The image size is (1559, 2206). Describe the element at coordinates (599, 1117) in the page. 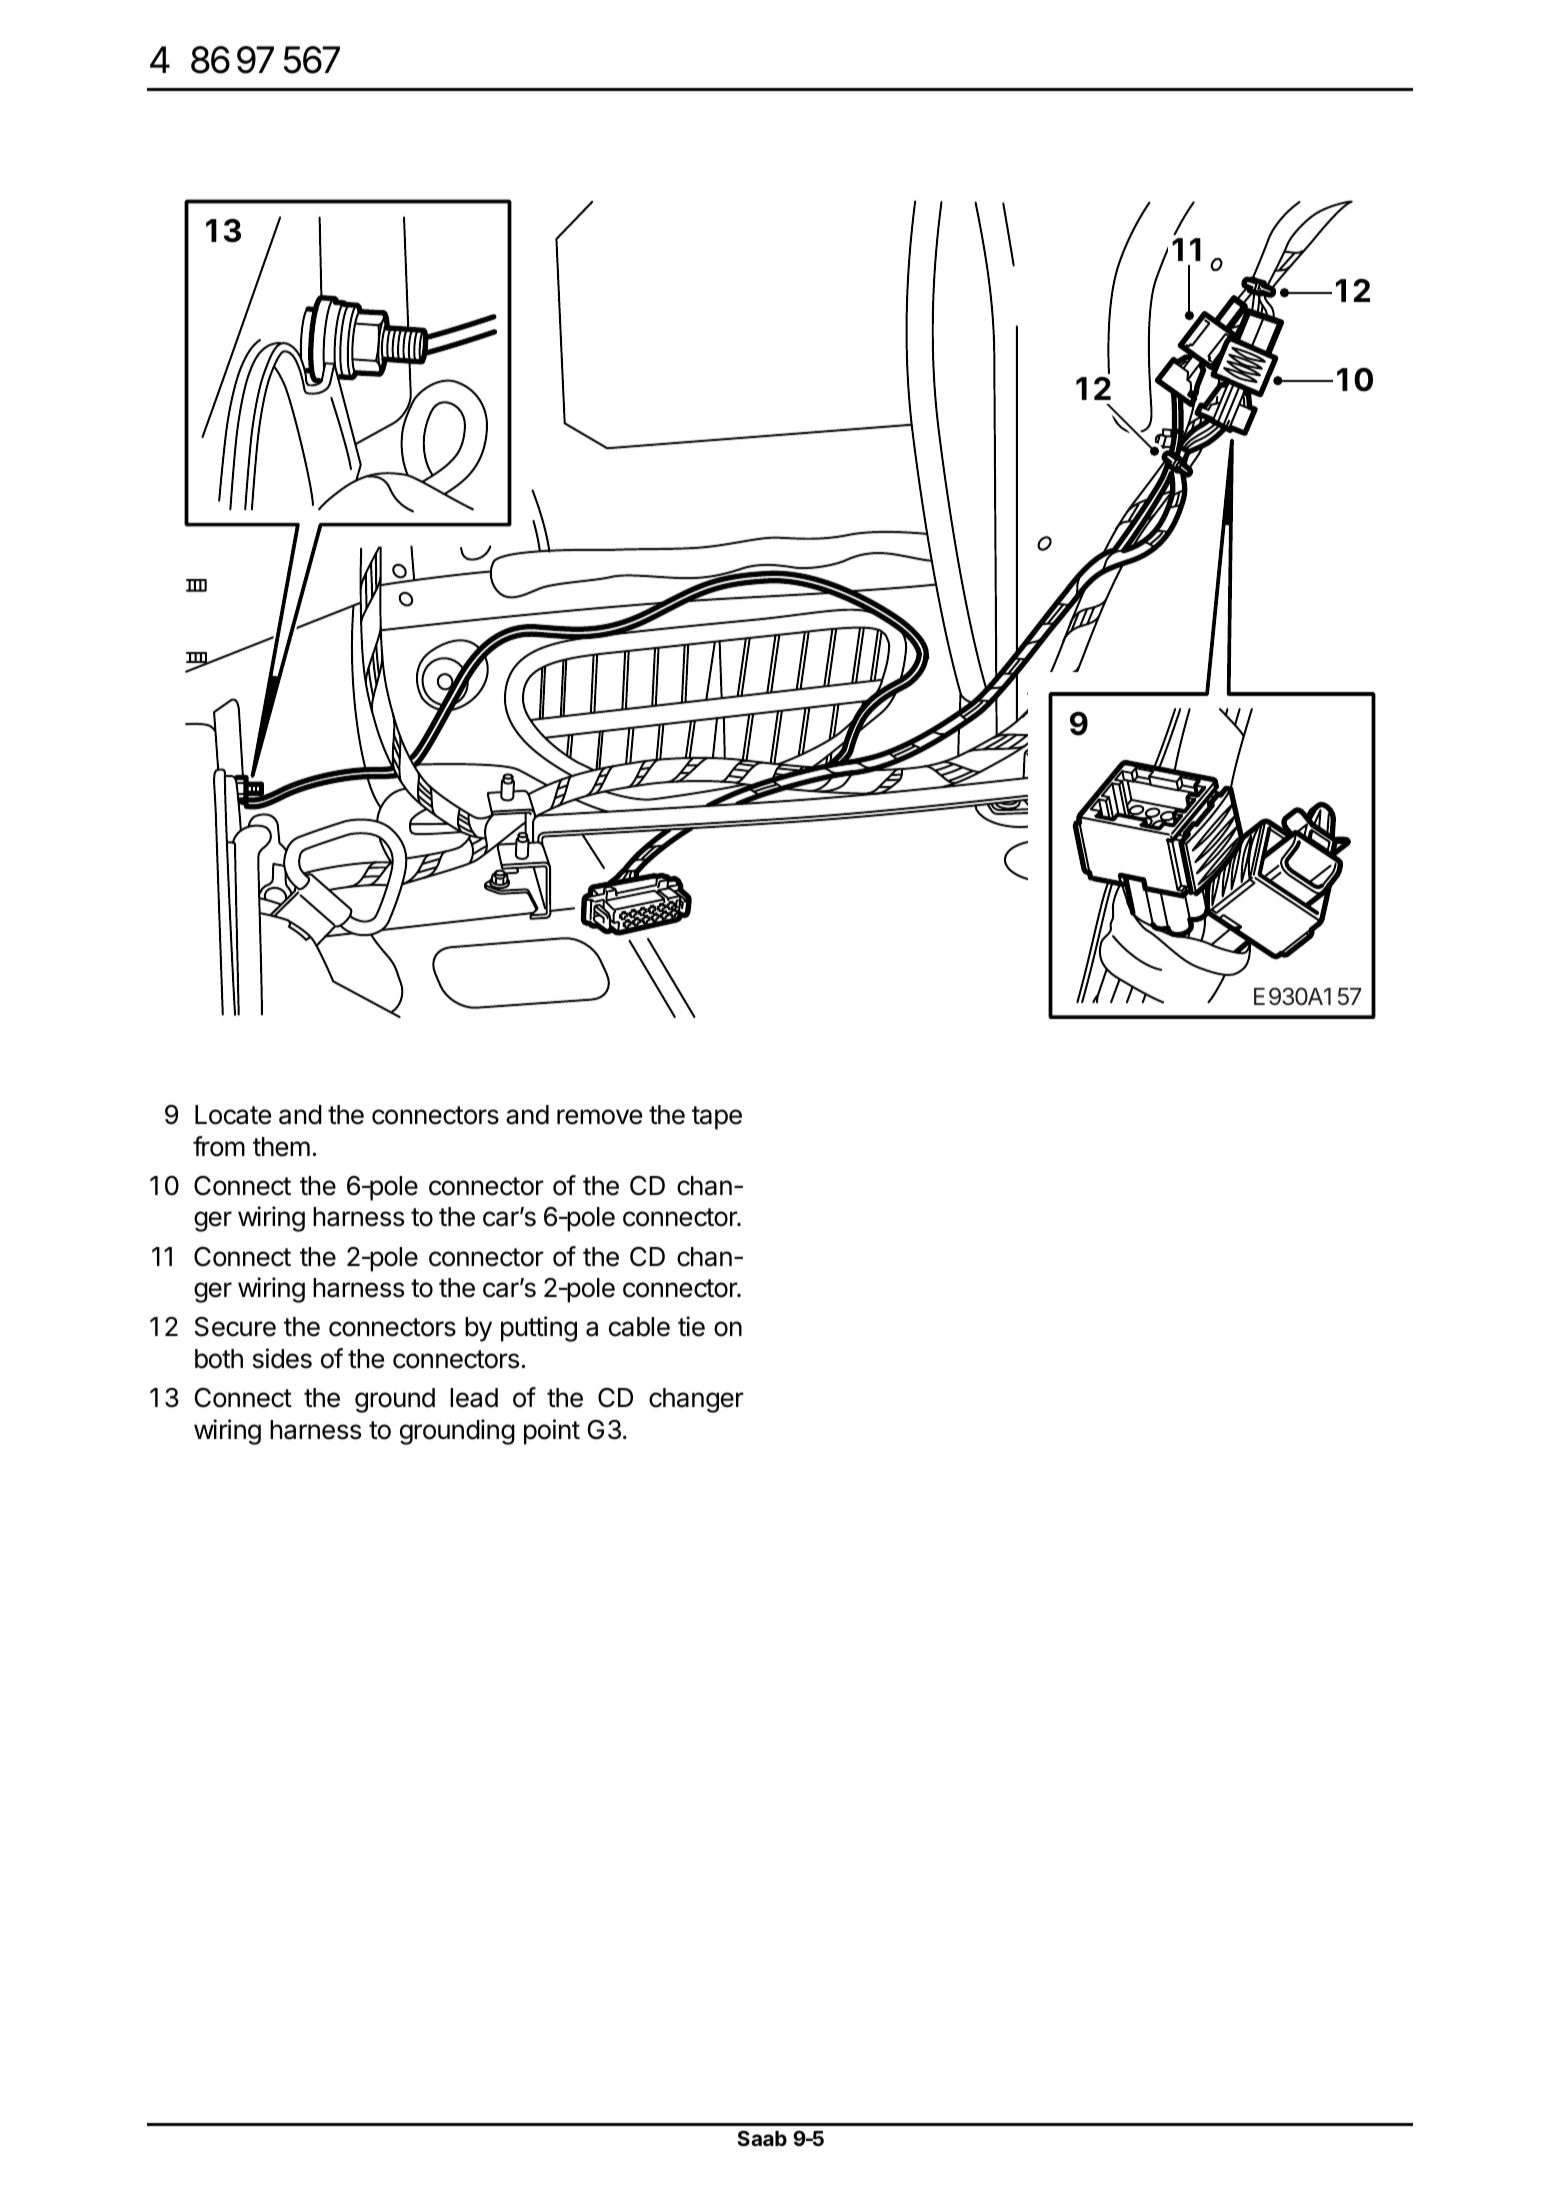

I see `remove` at that location.
